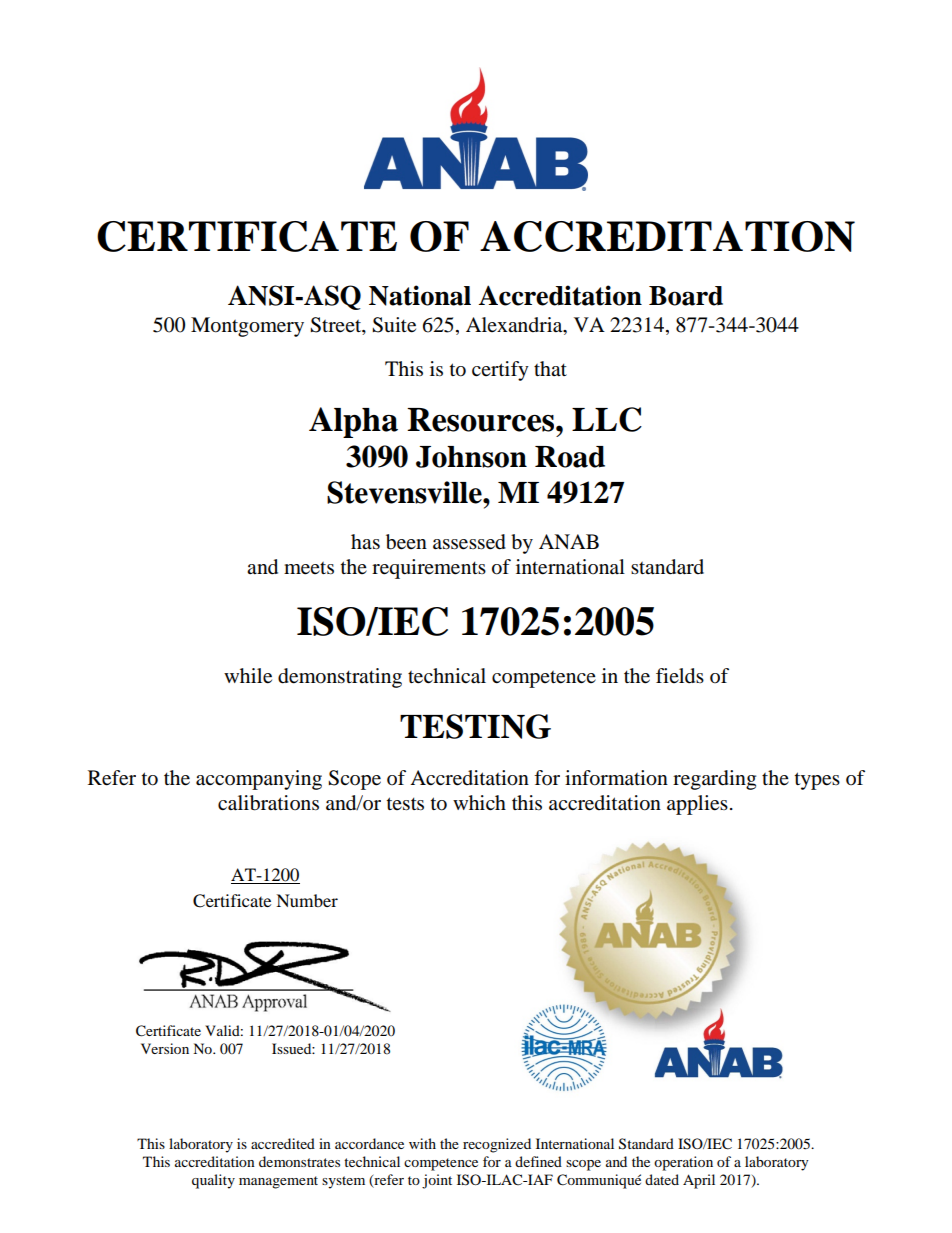  Describe the element at coordinates (697, 805) in the screenshot. I see `applies` at that location.
